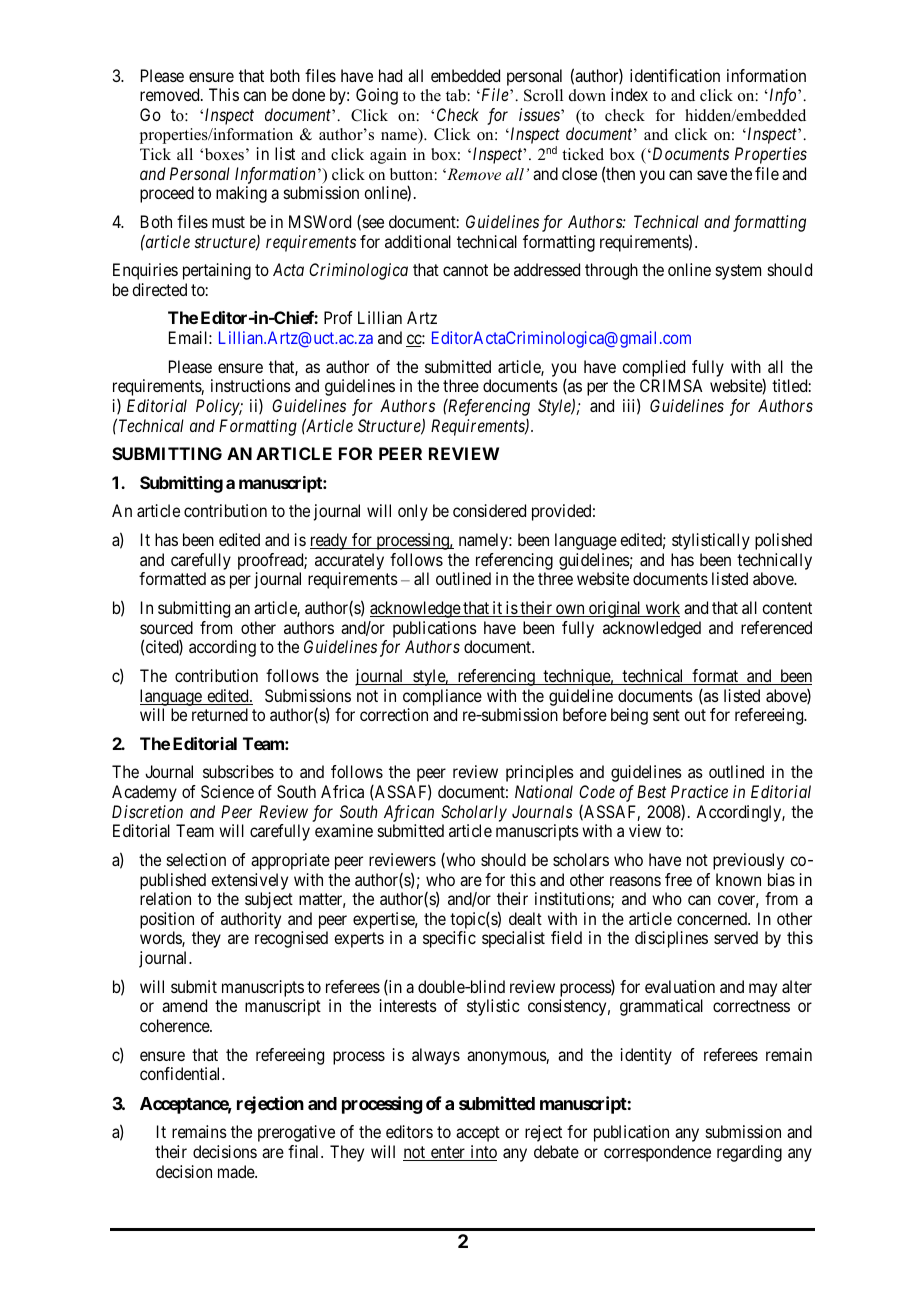 The image size is (924, 1308). I want to click on compliance, so click(442, 697).
